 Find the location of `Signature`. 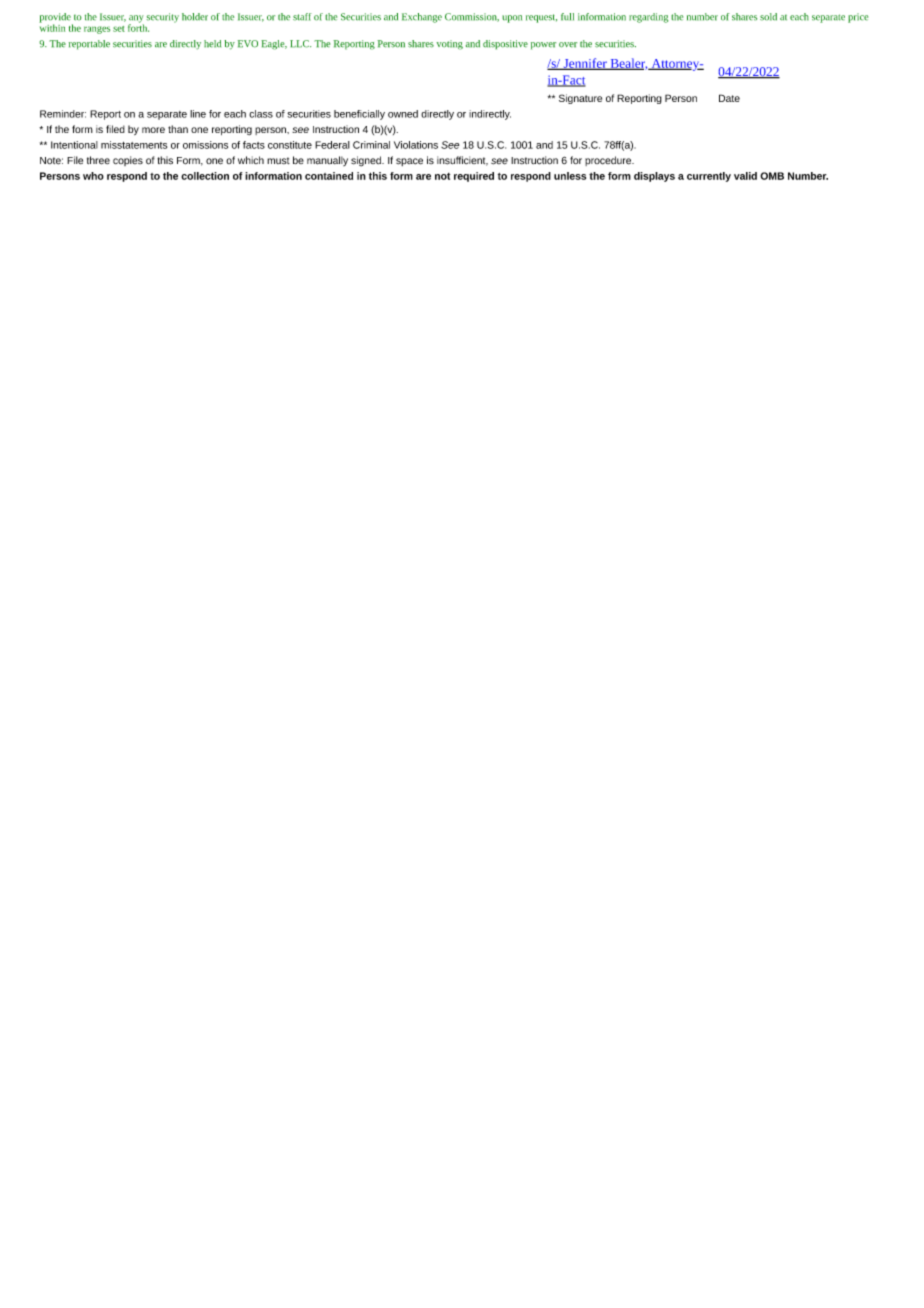

Signature is located at coordinates (580, 99).
